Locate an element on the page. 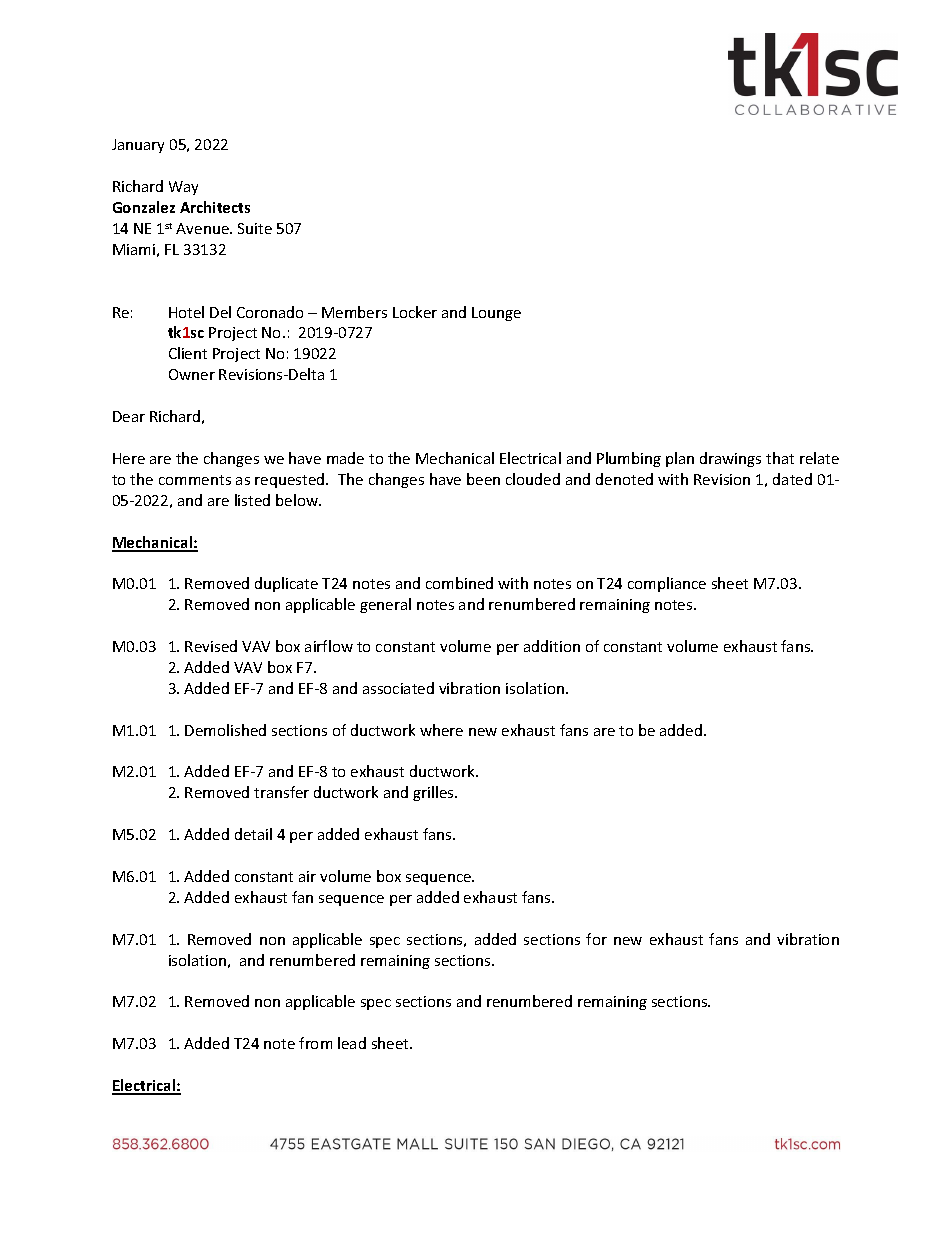 This image has width=952, height=1233. duplicate is located at coordinates (286, 584).
